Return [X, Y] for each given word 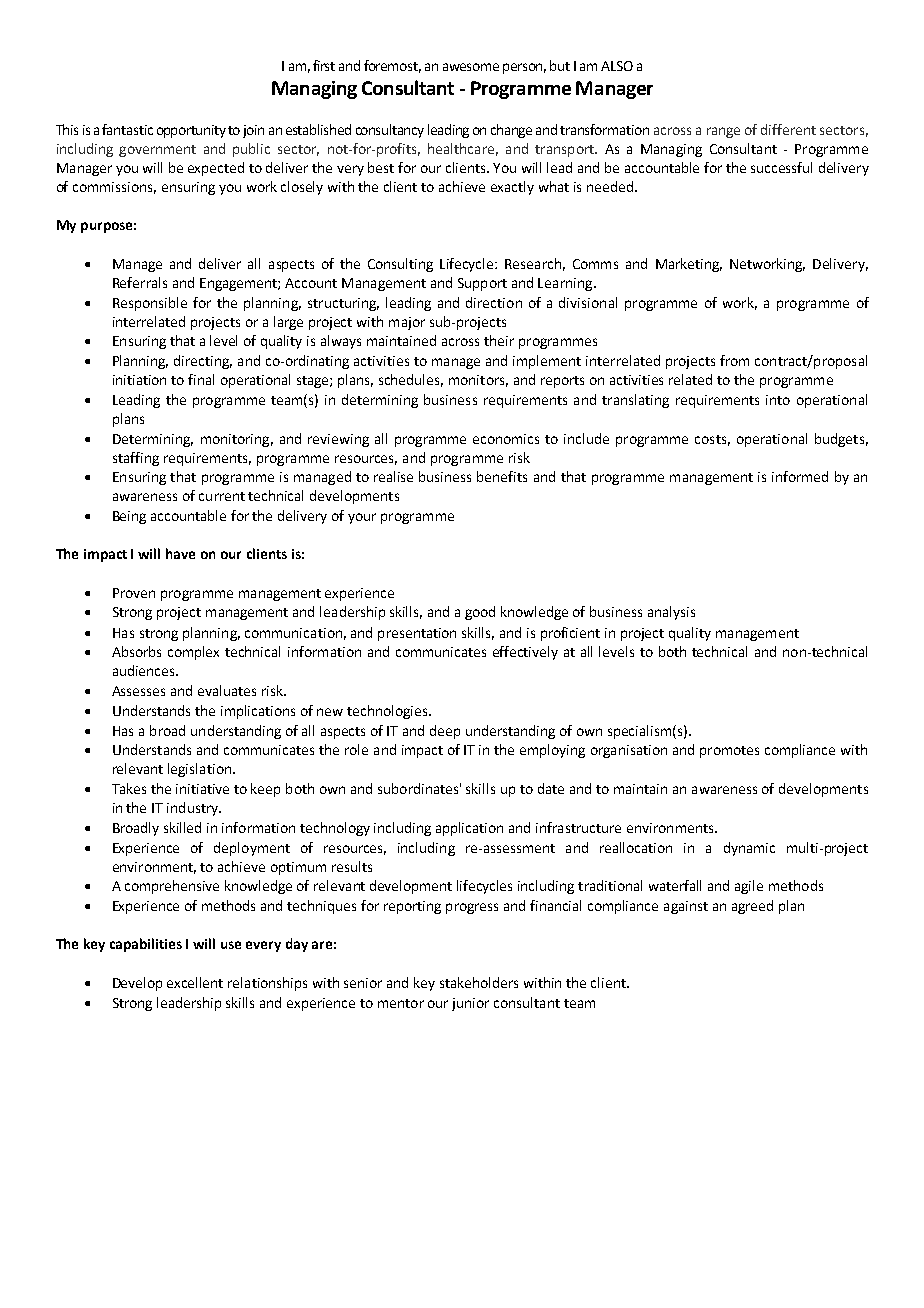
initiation [139, 380]
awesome [471, 67]
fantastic [127, 129]
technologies [388, 712]
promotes [729, 752]
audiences [145, 670]
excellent [195, 982]
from [734, 360]
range [723, 132]
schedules [411, 380]
